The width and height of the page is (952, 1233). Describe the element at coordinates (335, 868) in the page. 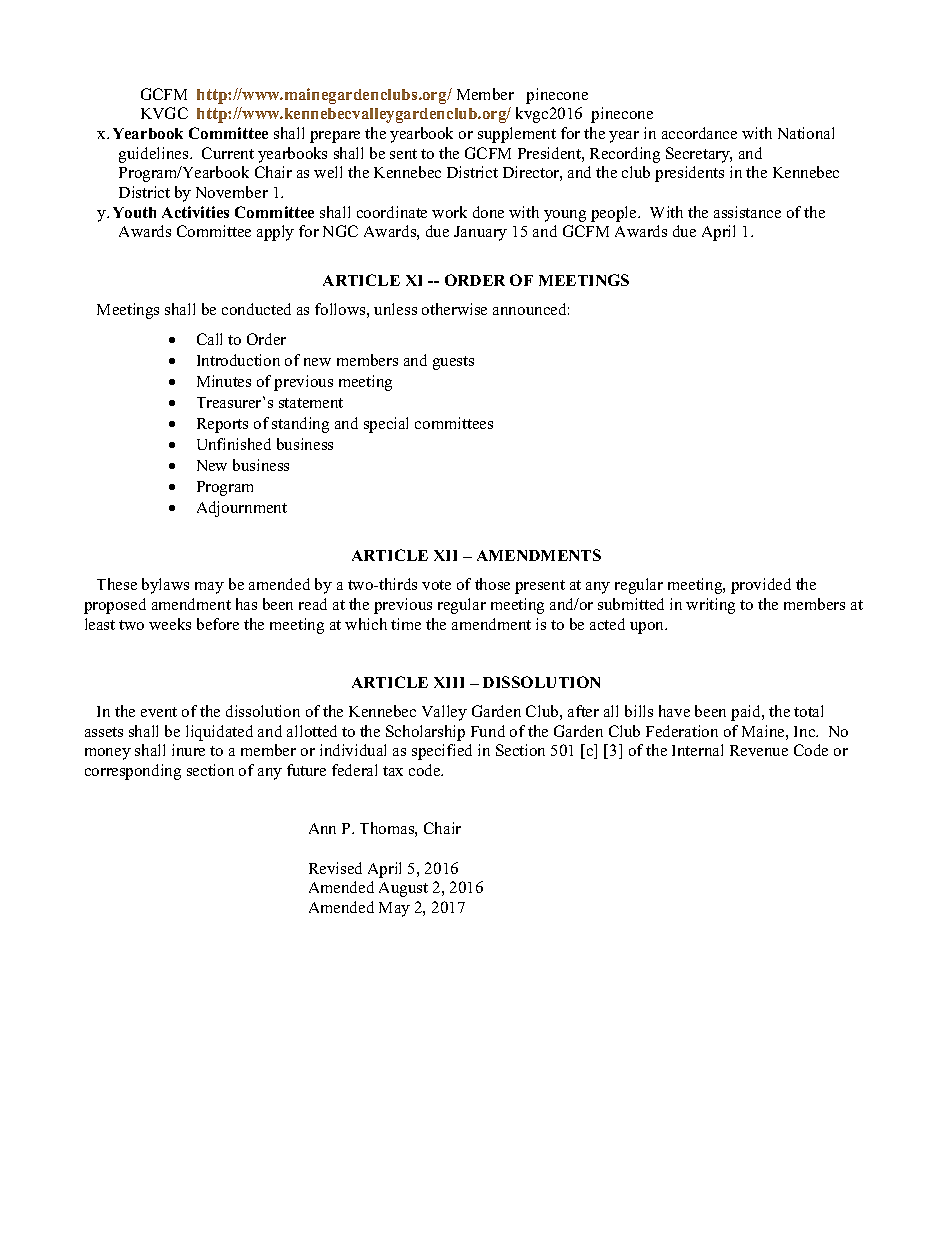

I see `Revised` at that location.
